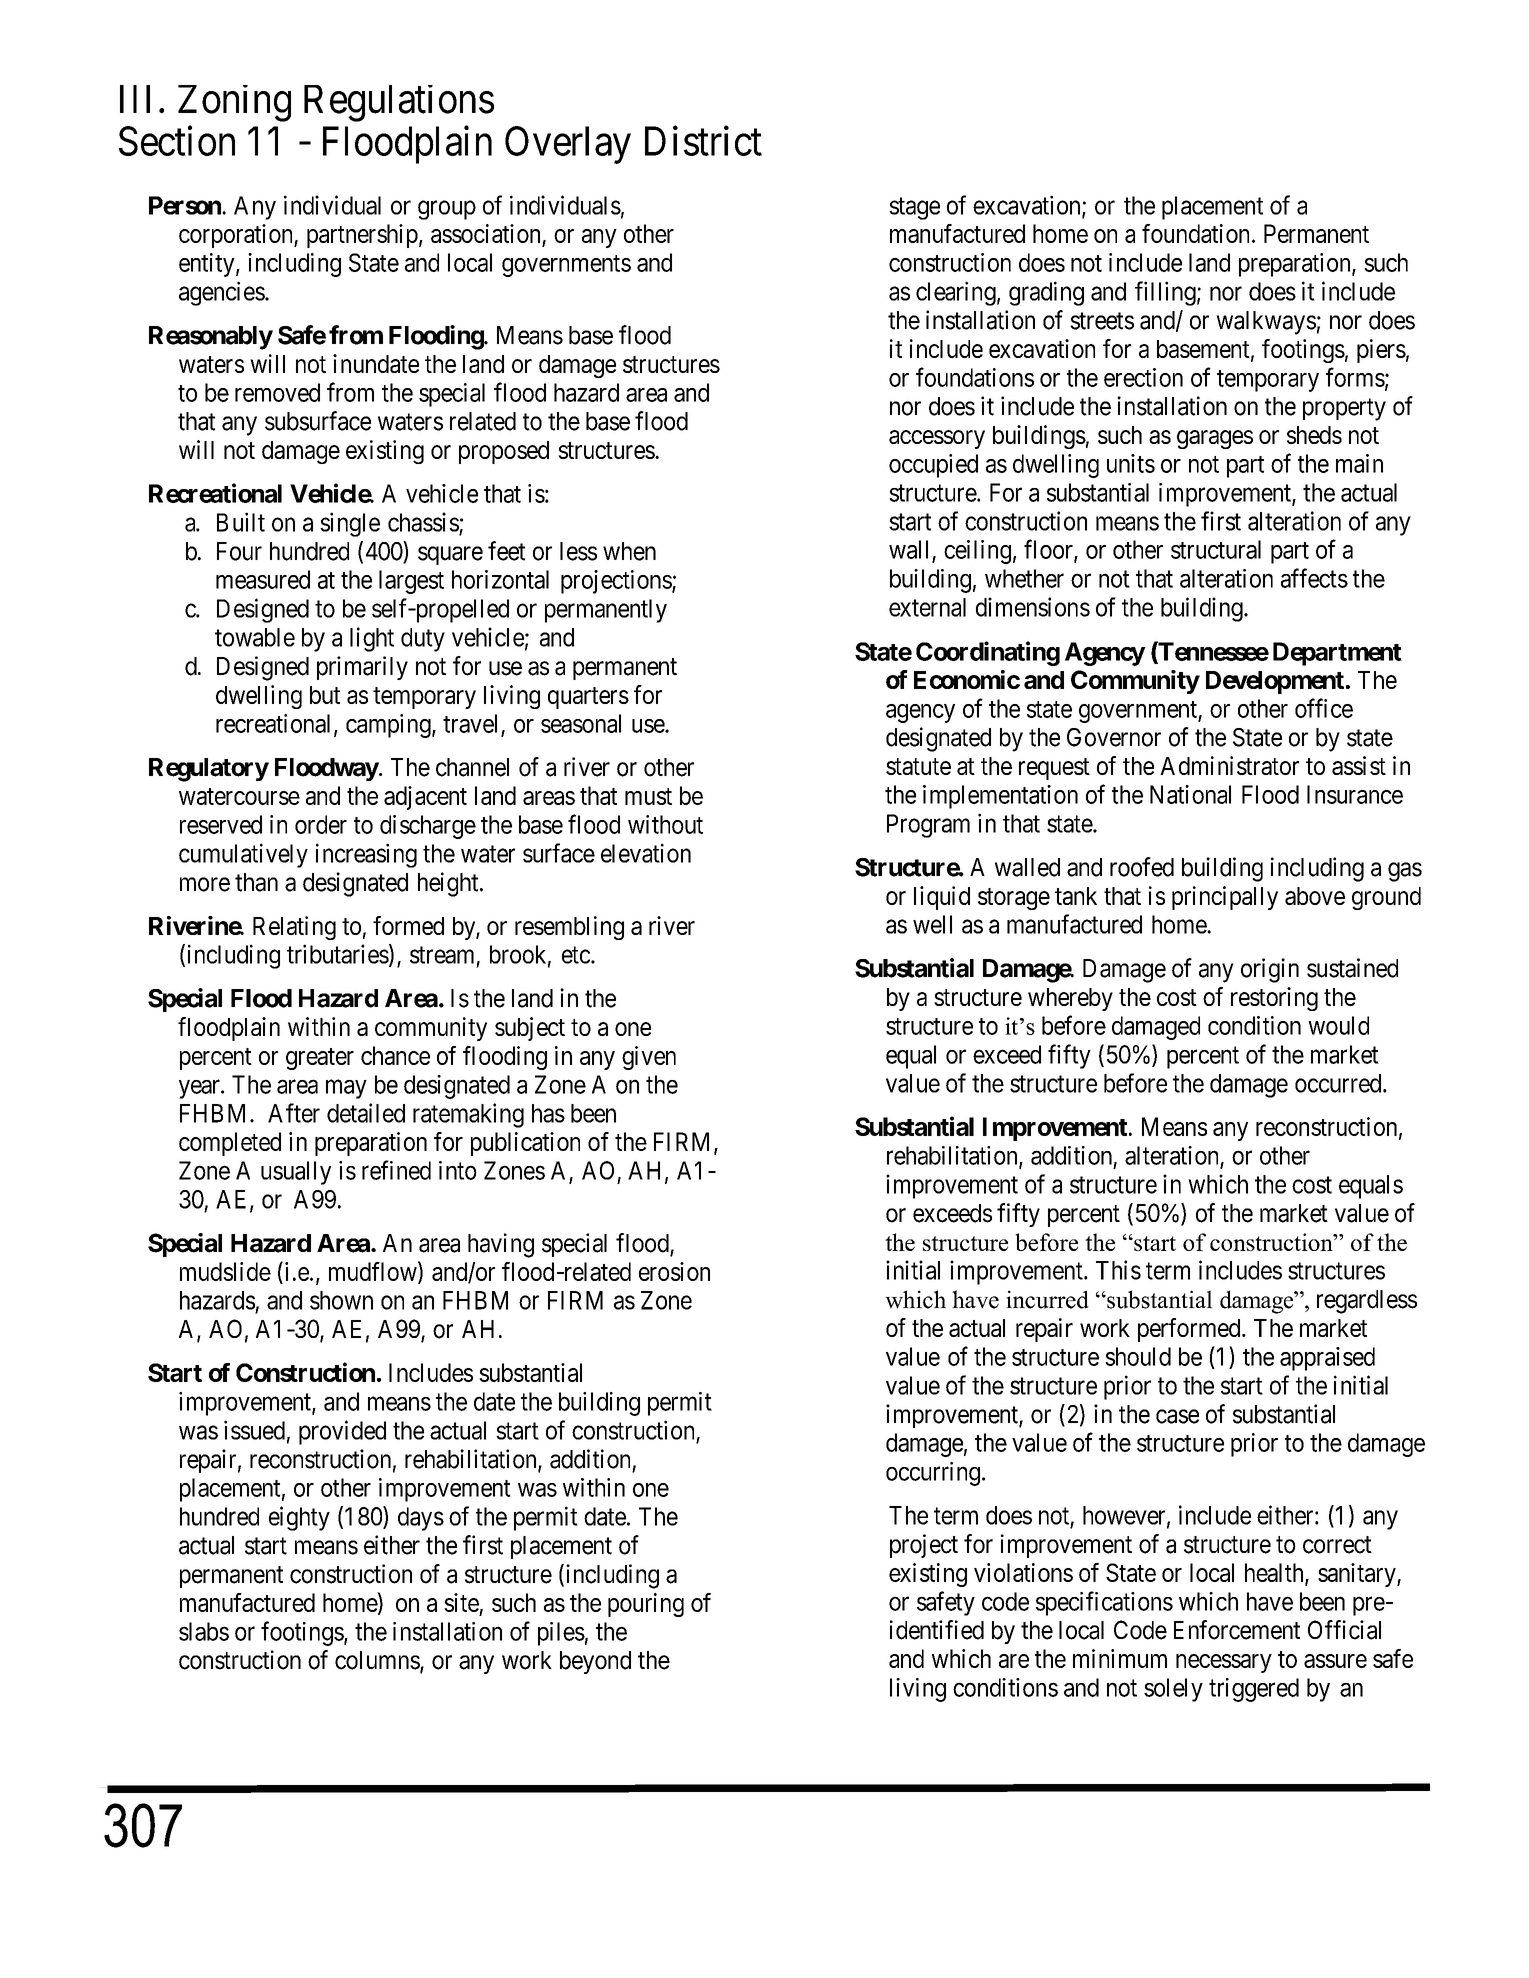  Describe the element at coordinates (296, 1173) in the screenshot. I see `usually` at that location.
